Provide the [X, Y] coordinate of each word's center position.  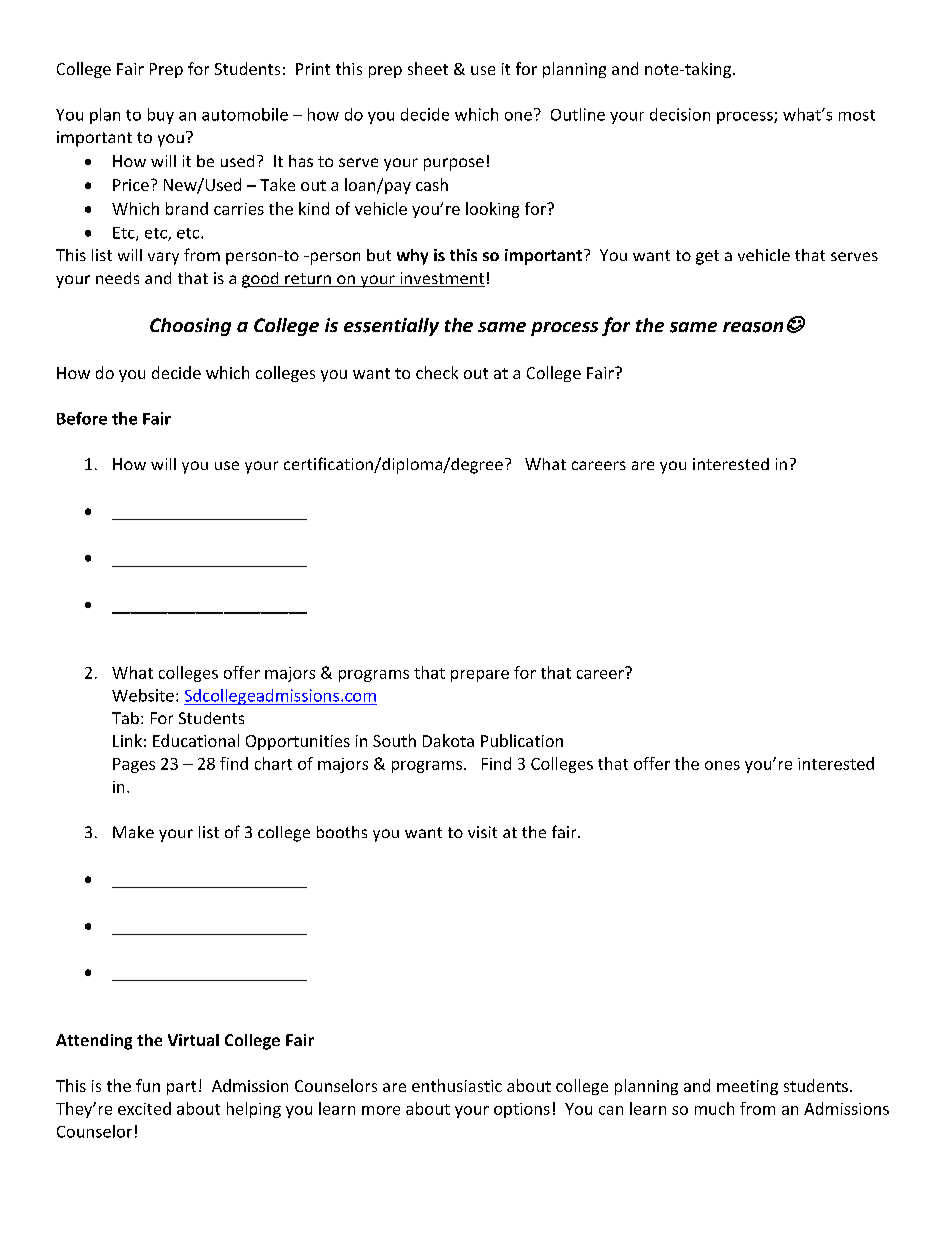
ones [722, 765]
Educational [196, 740]
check [437, 372]
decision [680, 114]
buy [161, 116]
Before [82, 418]
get [707, 257]
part [181, 1088]
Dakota [448, 740]
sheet [428, 68]
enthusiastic [457, 1085]
